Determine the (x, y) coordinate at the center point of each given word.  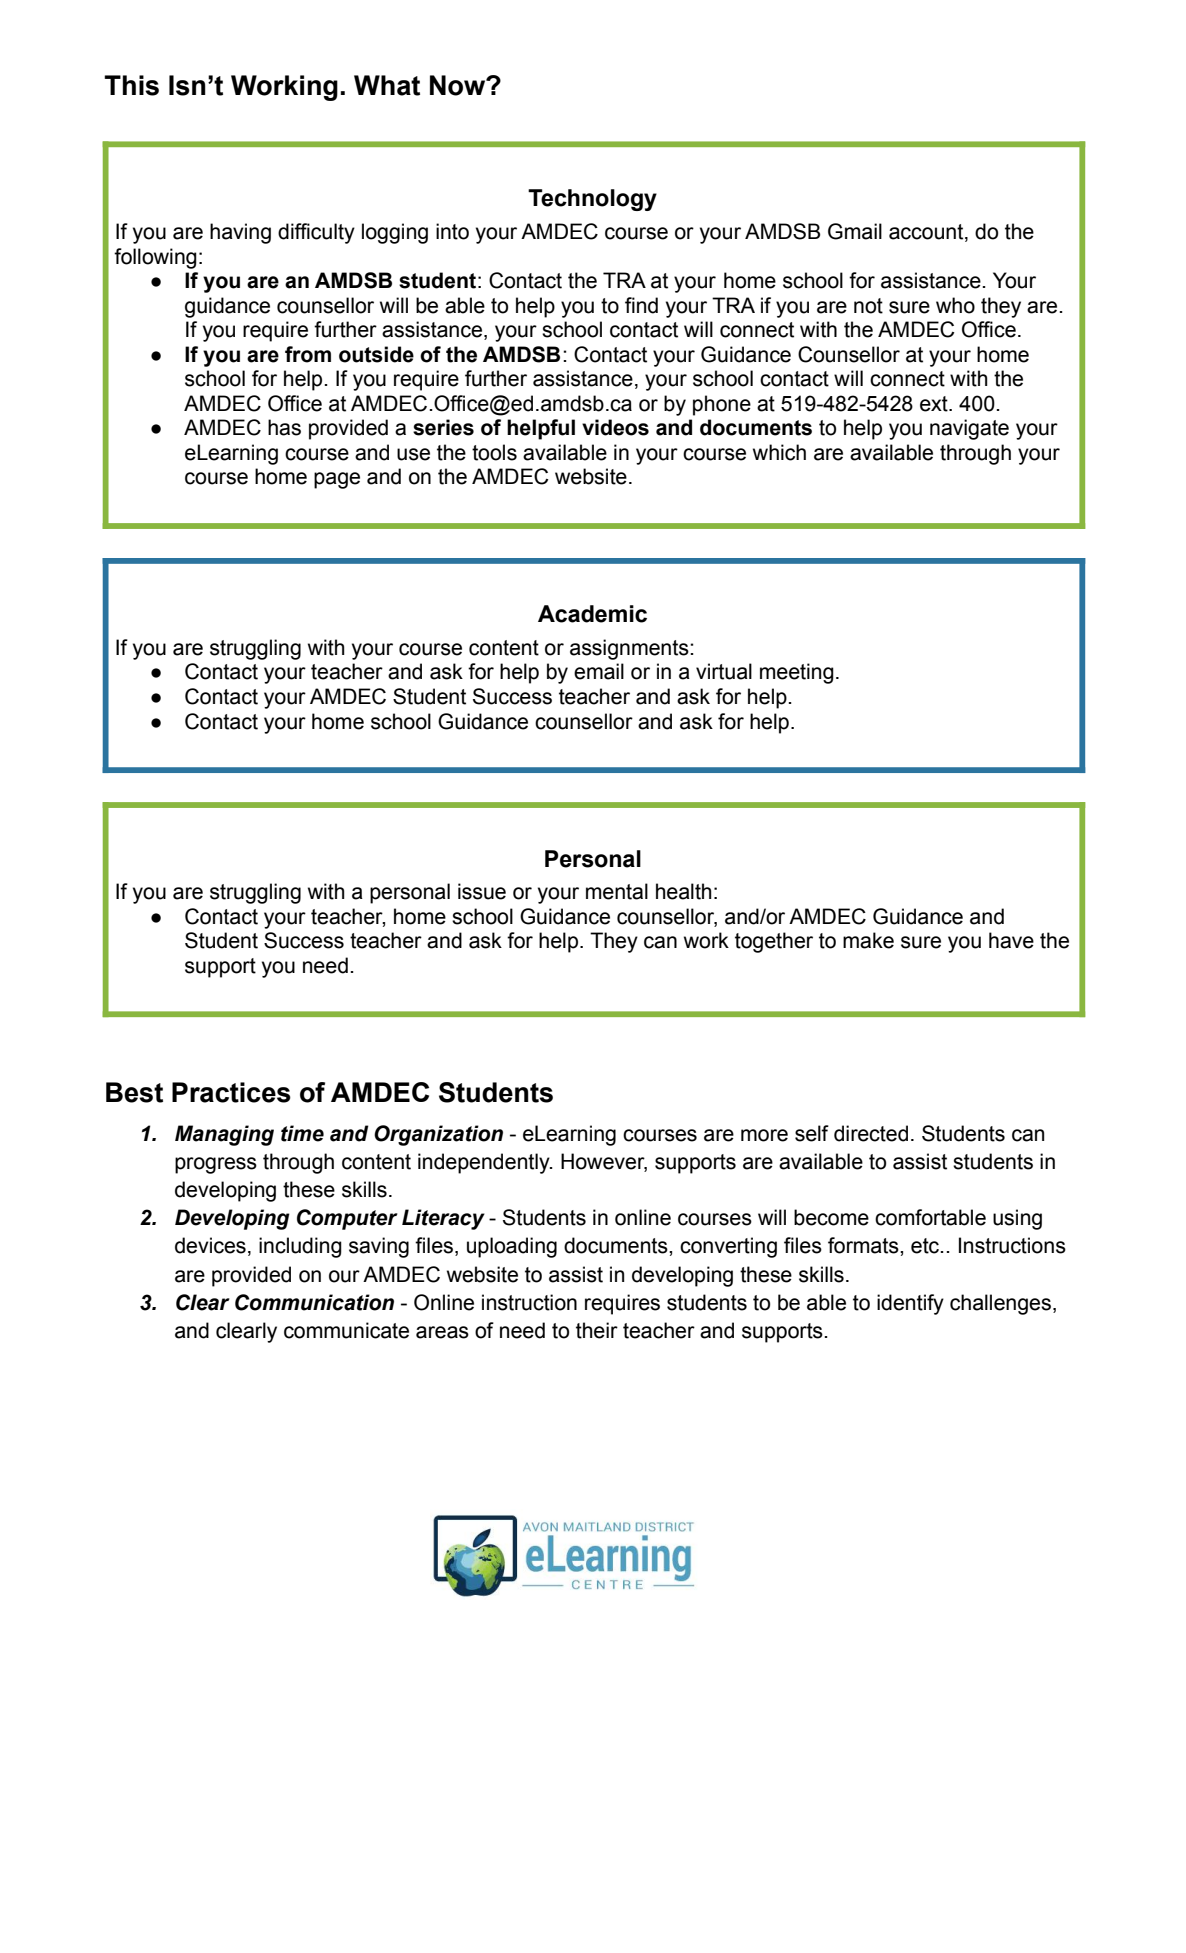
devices (210, 1245)
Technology (592, 200)
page (337, 480)
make (868, 940)
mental (617, 891)
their (597, 1330)
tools (494, 452)
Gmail (855, 231)
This (131, 85)
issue (482, 891)
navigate (969, 429)
